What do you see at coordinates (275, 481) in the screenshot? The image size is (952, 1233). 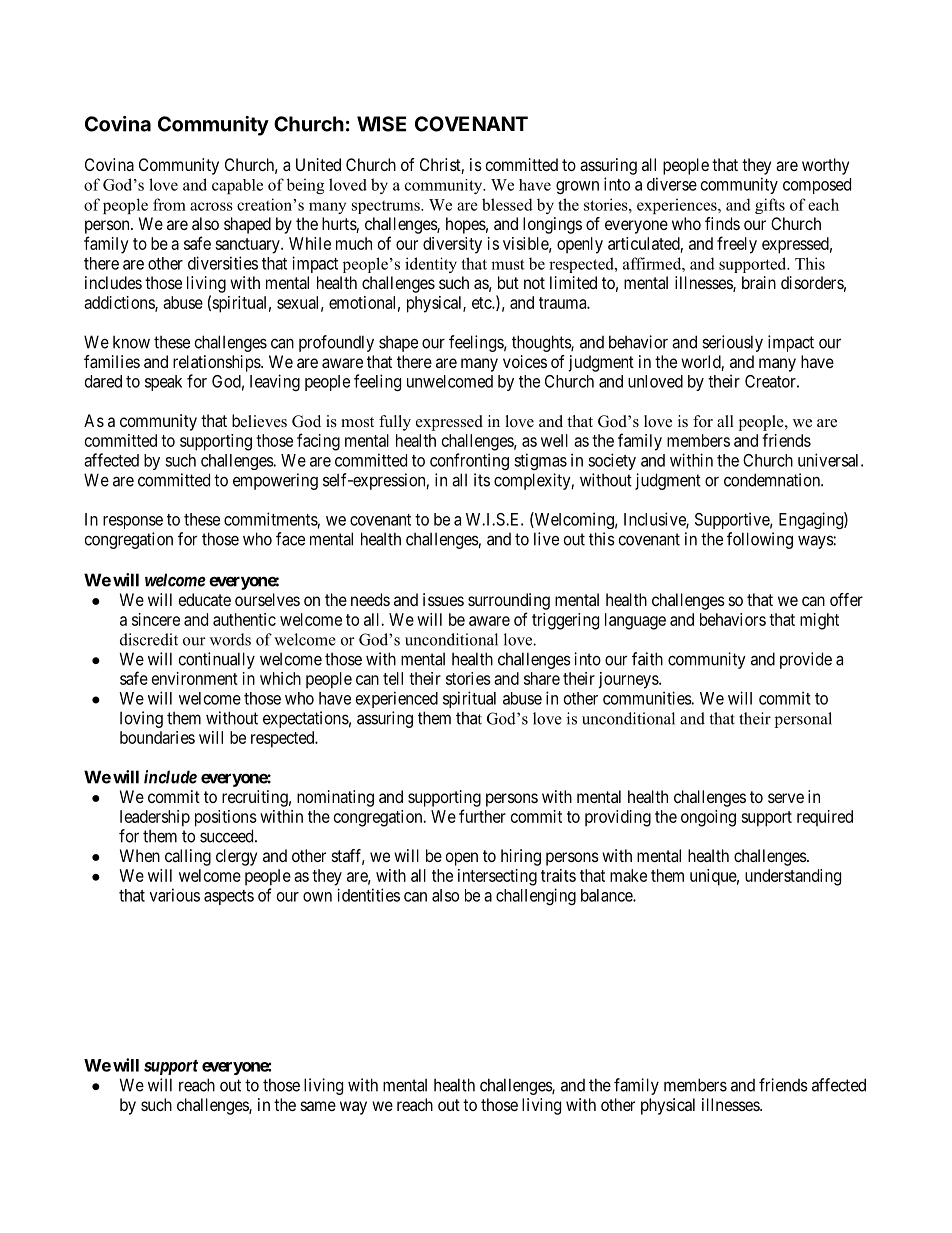 I see `empowering` at bounding box center [275, 481].
